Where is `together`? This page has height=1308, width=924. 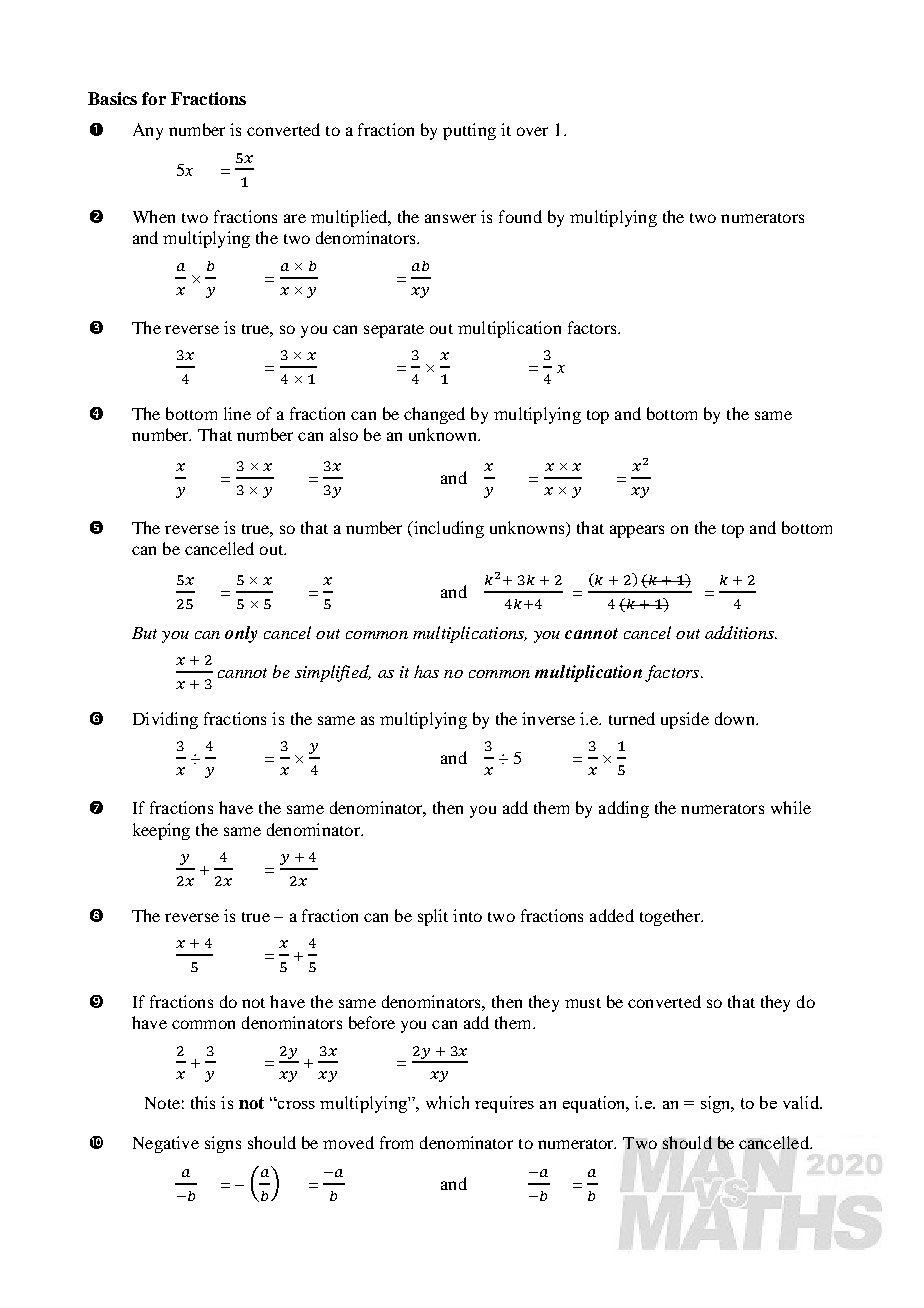 together is located at coordinates (671, 917).
